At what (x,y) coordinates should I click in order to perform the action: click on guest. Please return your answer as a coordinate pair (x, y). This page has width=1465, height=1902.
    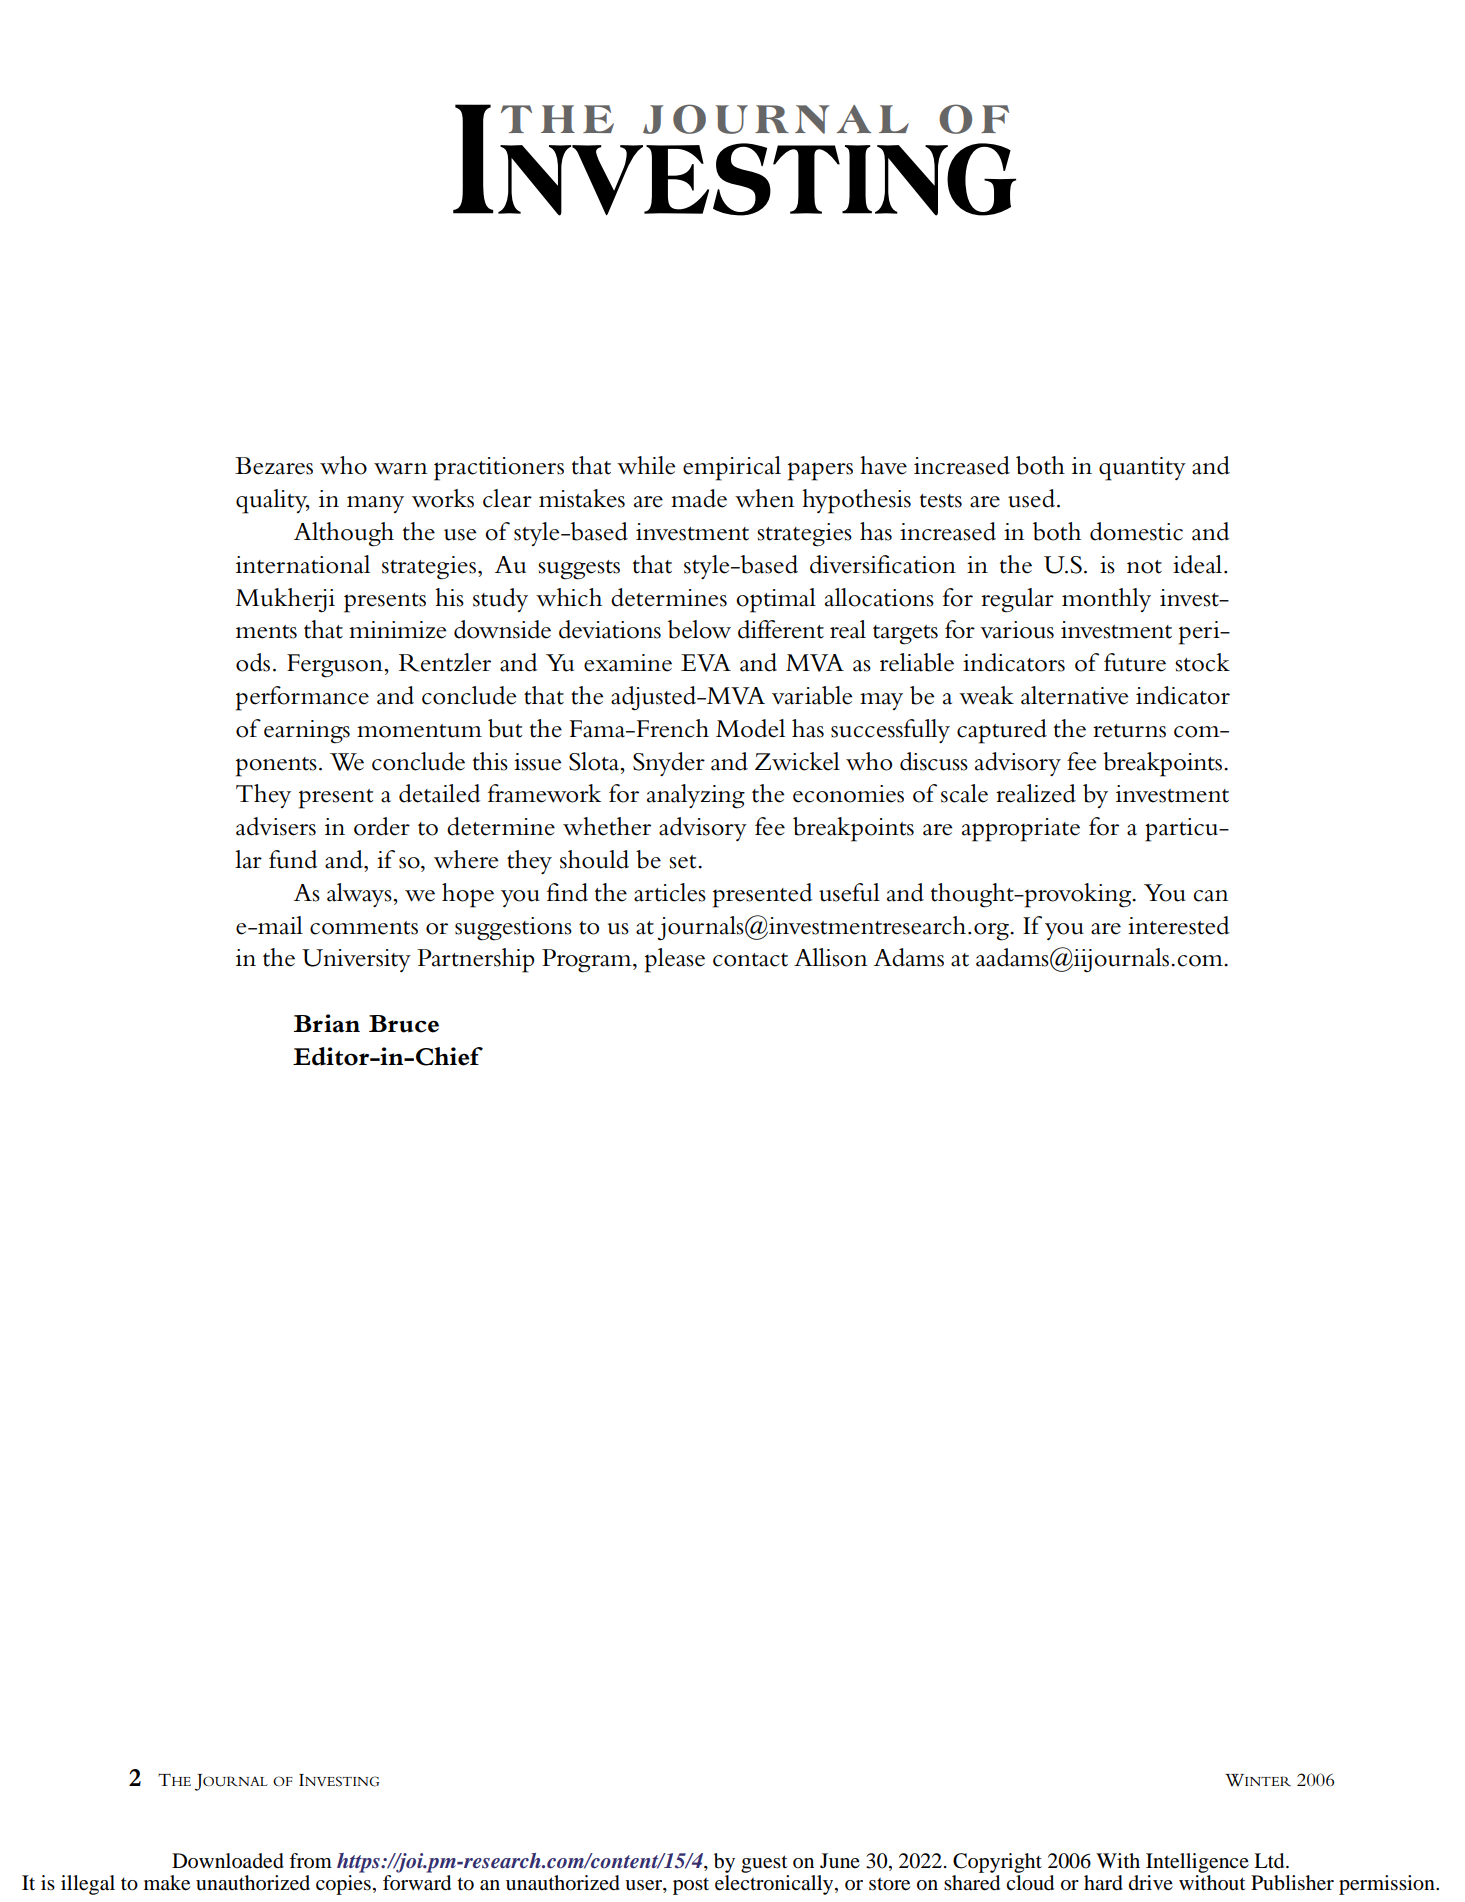
    Looking at the image, I should click on (764, 1864).
